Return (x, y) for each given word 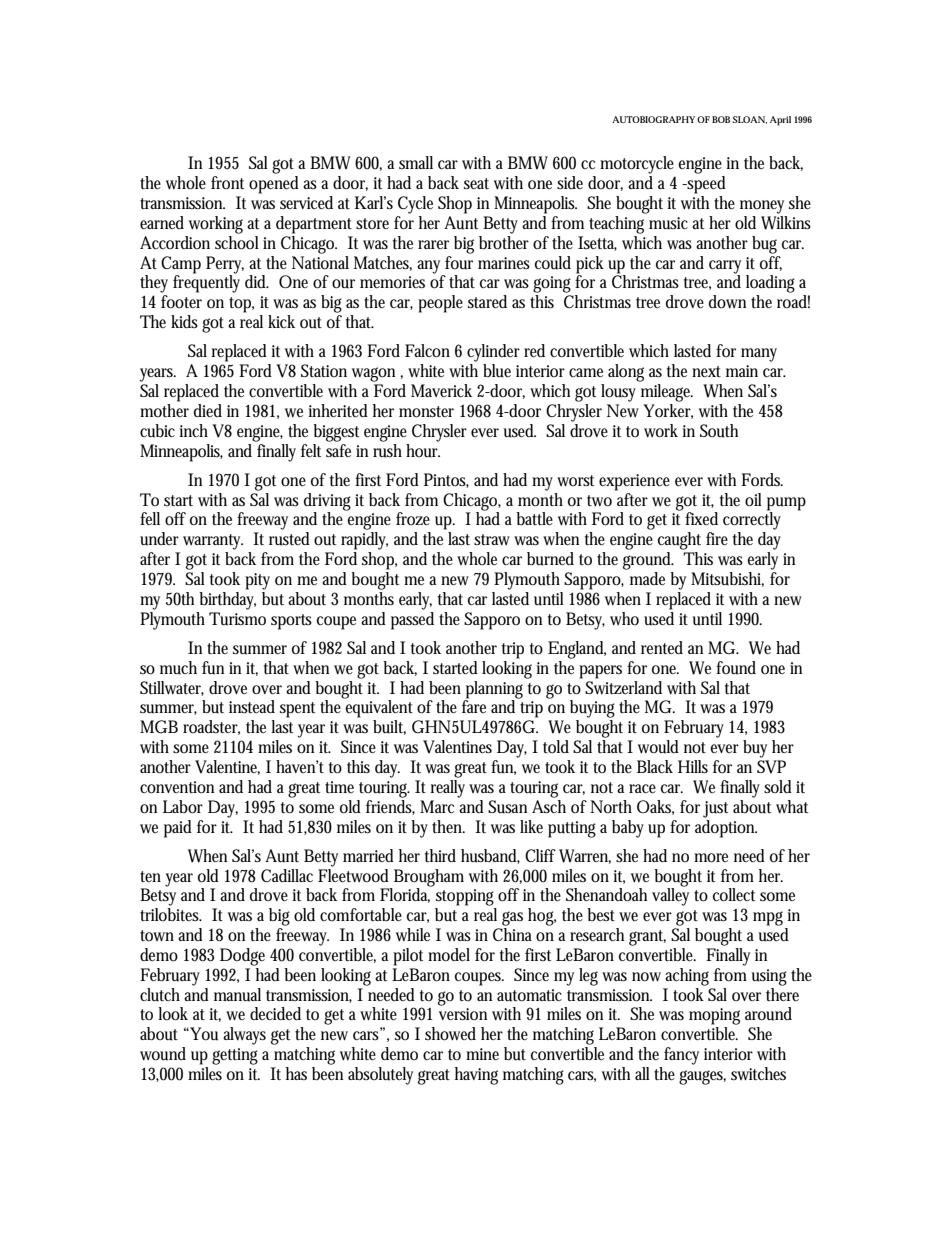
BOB (721, 119)
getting (235, 1056)
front (227, 182)
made (647, 578)
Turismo (237, 619)
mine (482, 1054)
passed (412, 619)
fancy (681, 1056)
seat (476, 184)
